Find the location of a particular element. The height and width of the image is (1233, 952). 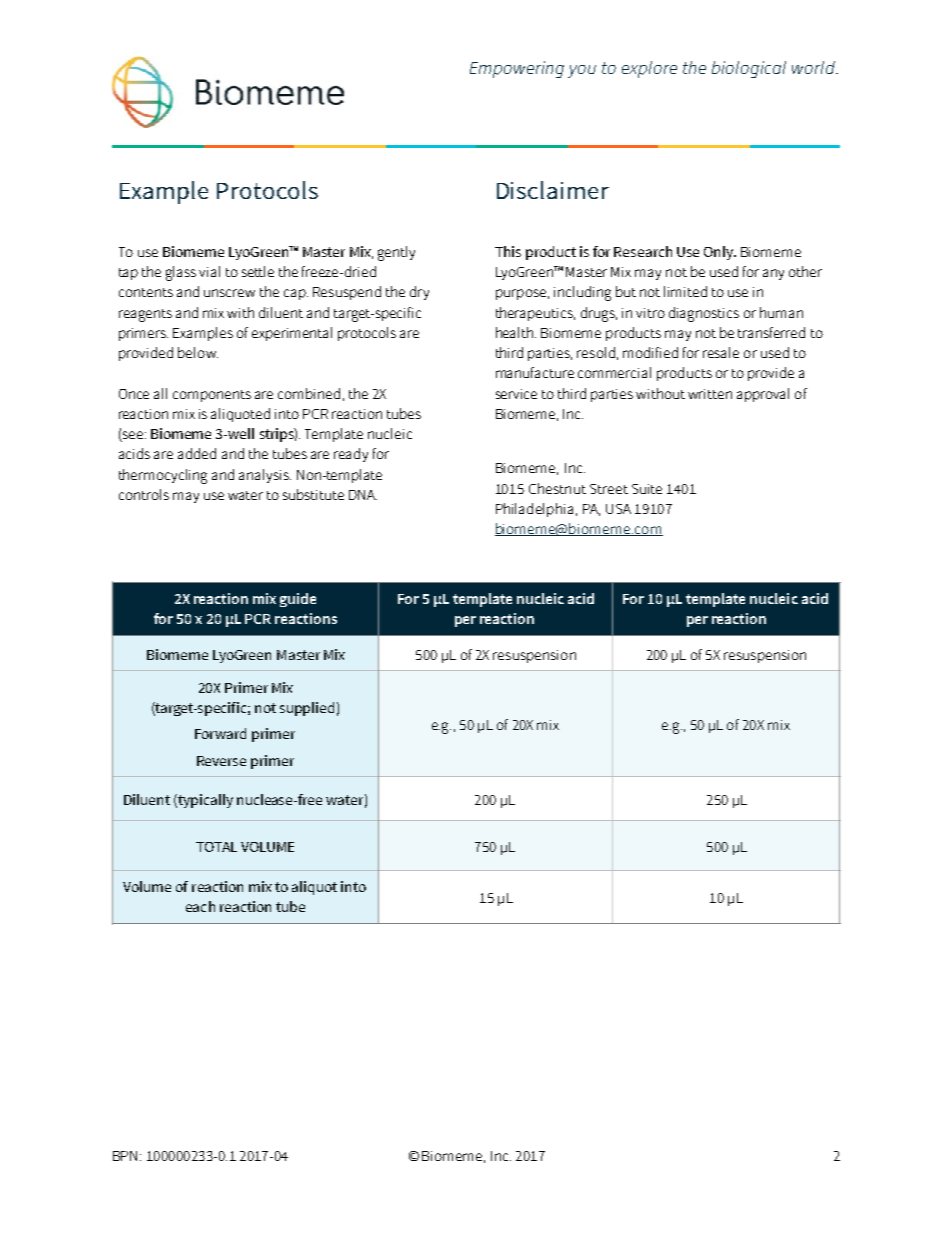

USA is located at coordinates (618, 509).
